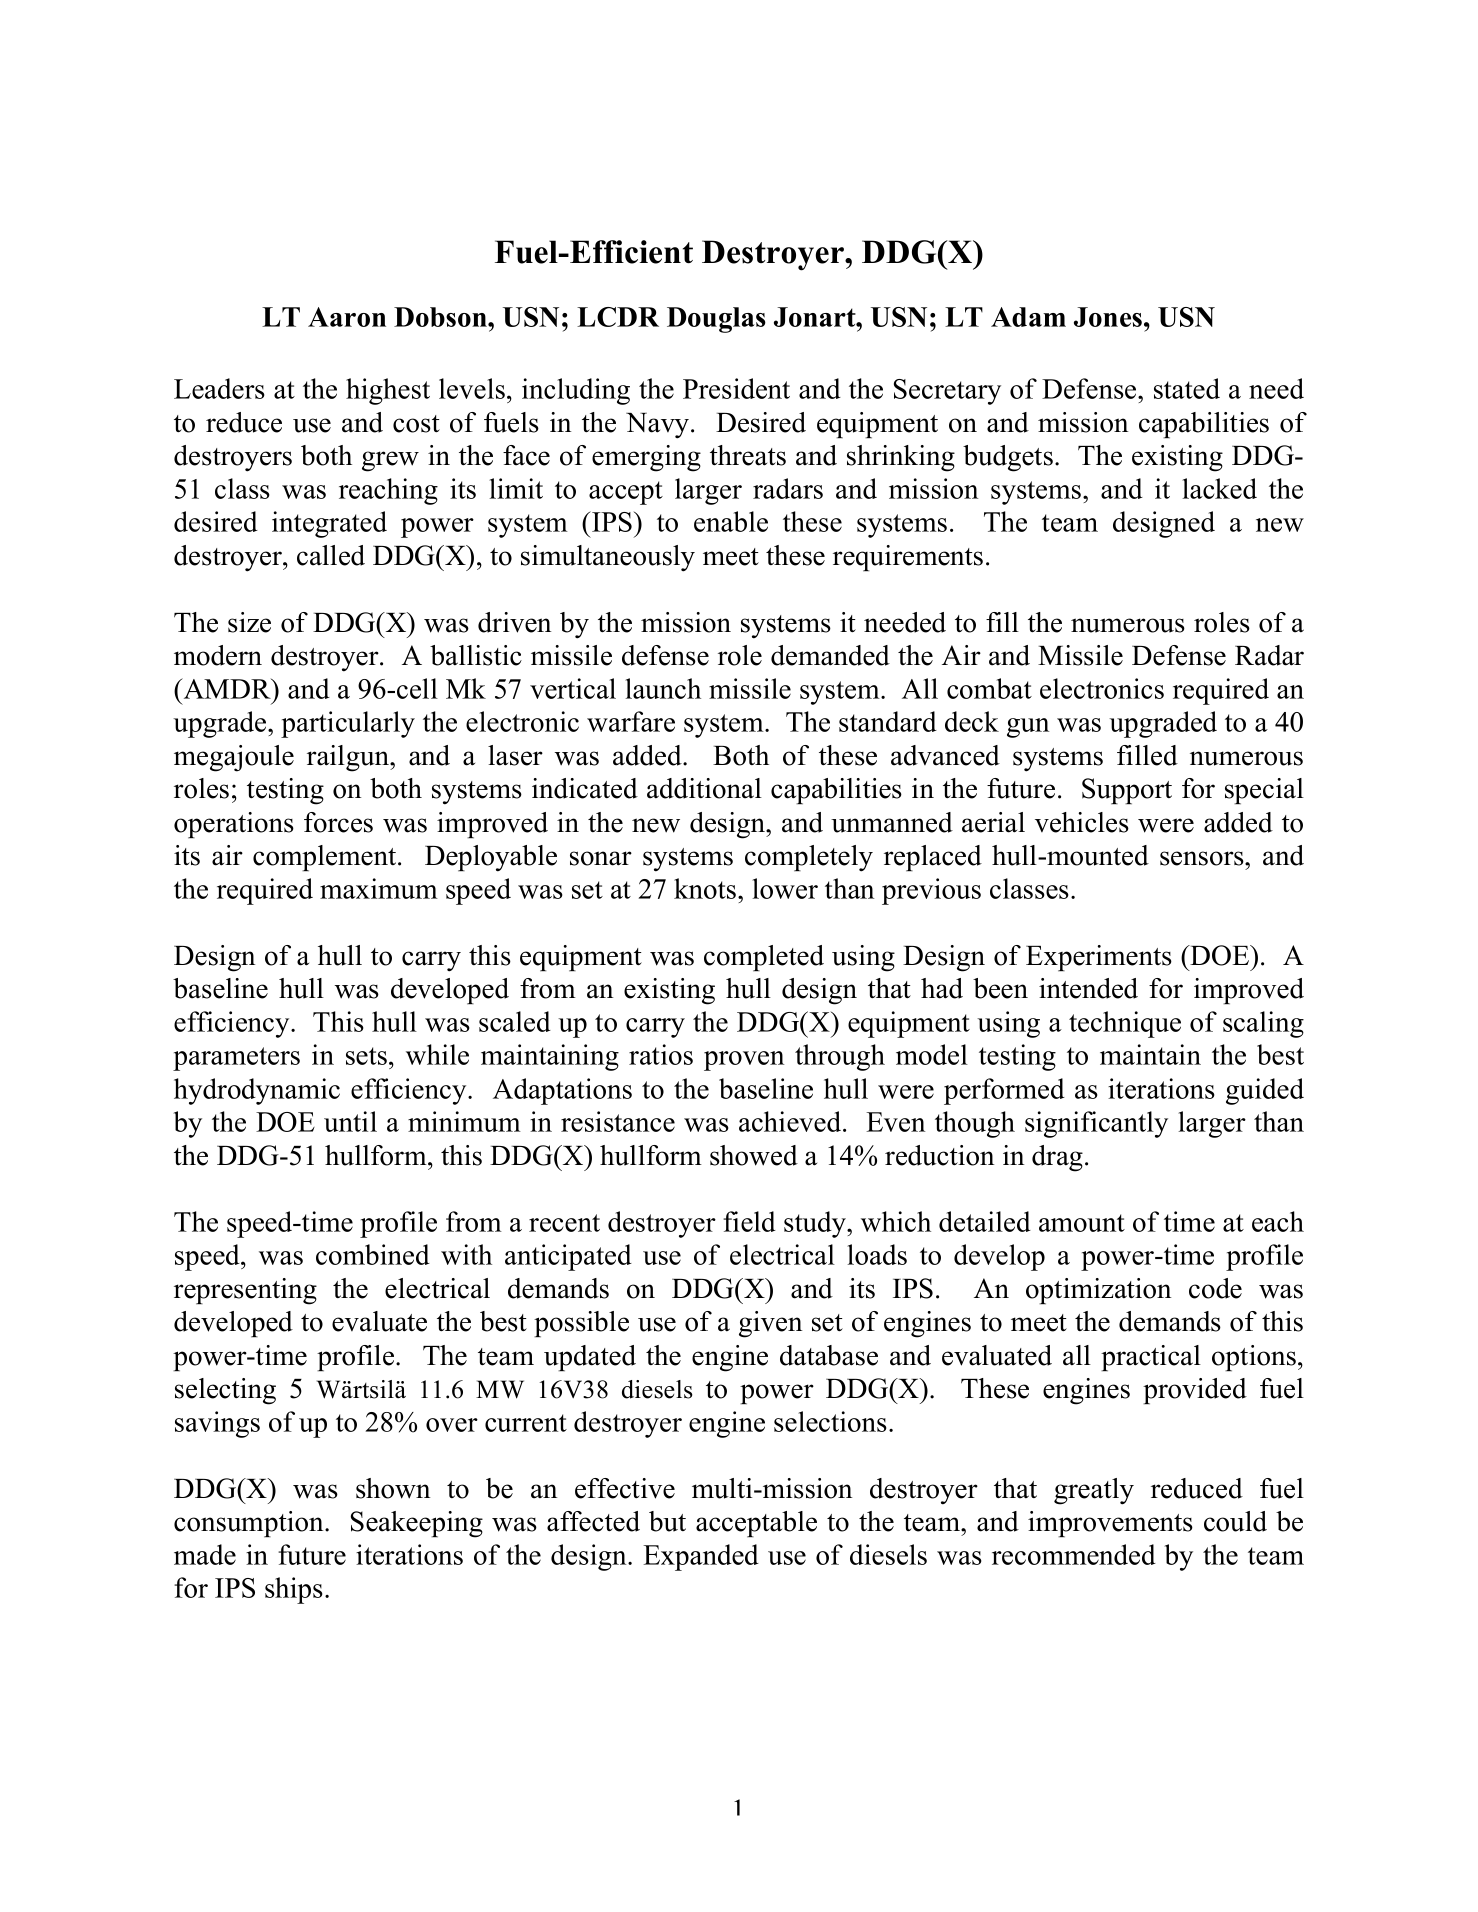 This screenshot has width=1478, height=1912. Describe the element at coordinates (701, 1557) in the screenshot. I see `Expanded` at that location.
